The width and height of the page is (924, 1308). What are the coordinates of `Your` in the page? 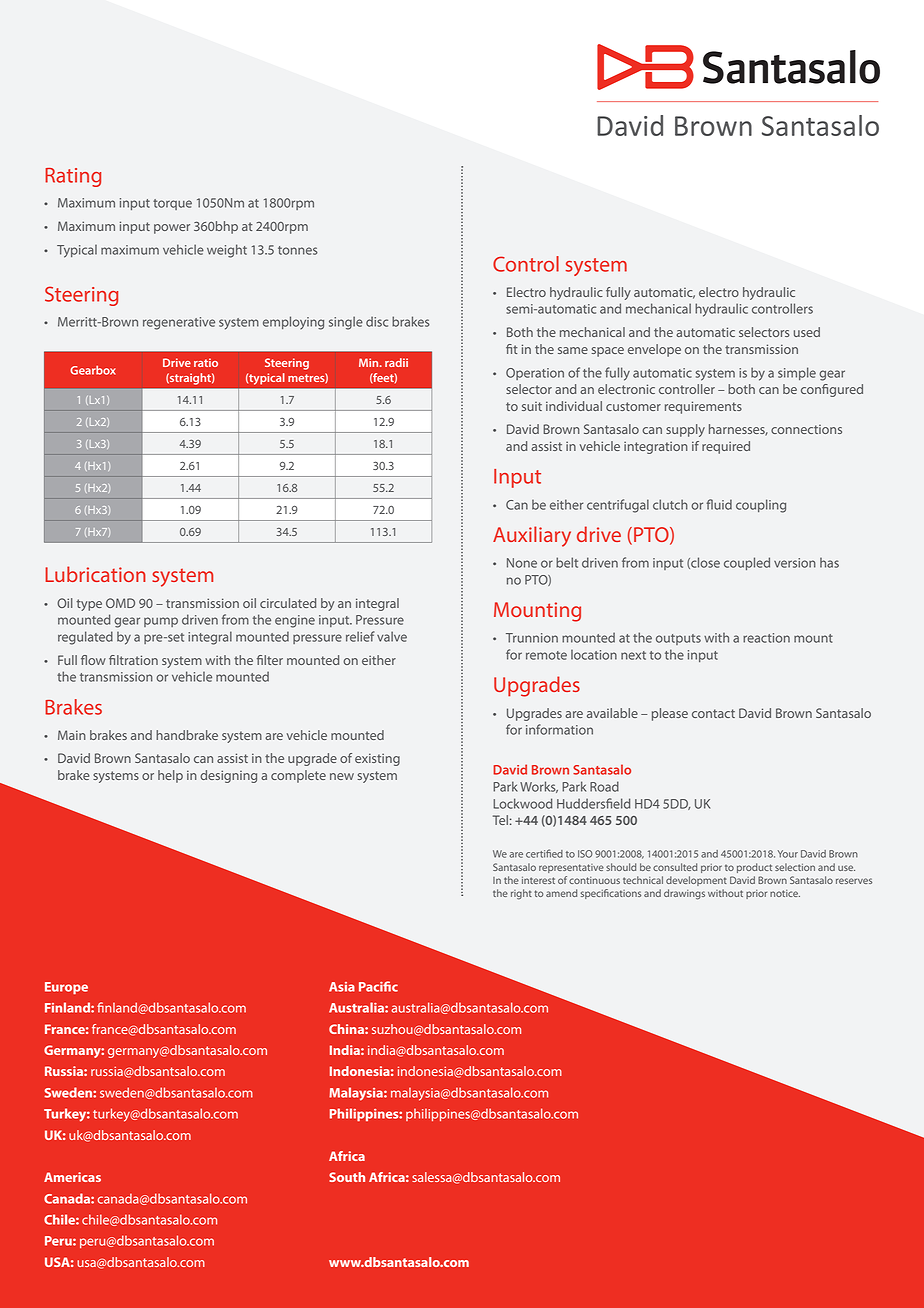 It's located at (788, 854).
